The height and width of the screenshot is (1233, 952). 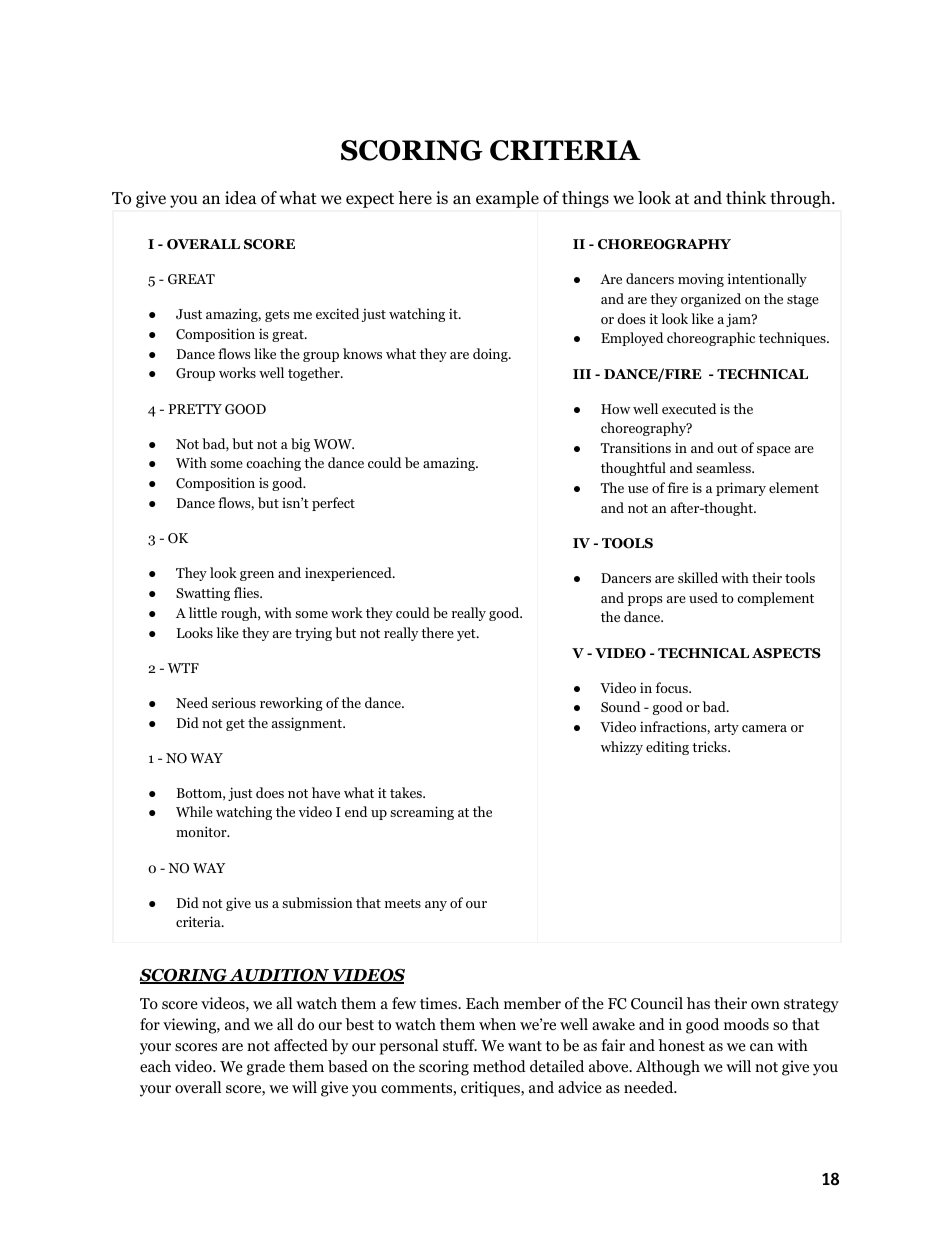 I want to click on any, so click(x=436, y=906).
